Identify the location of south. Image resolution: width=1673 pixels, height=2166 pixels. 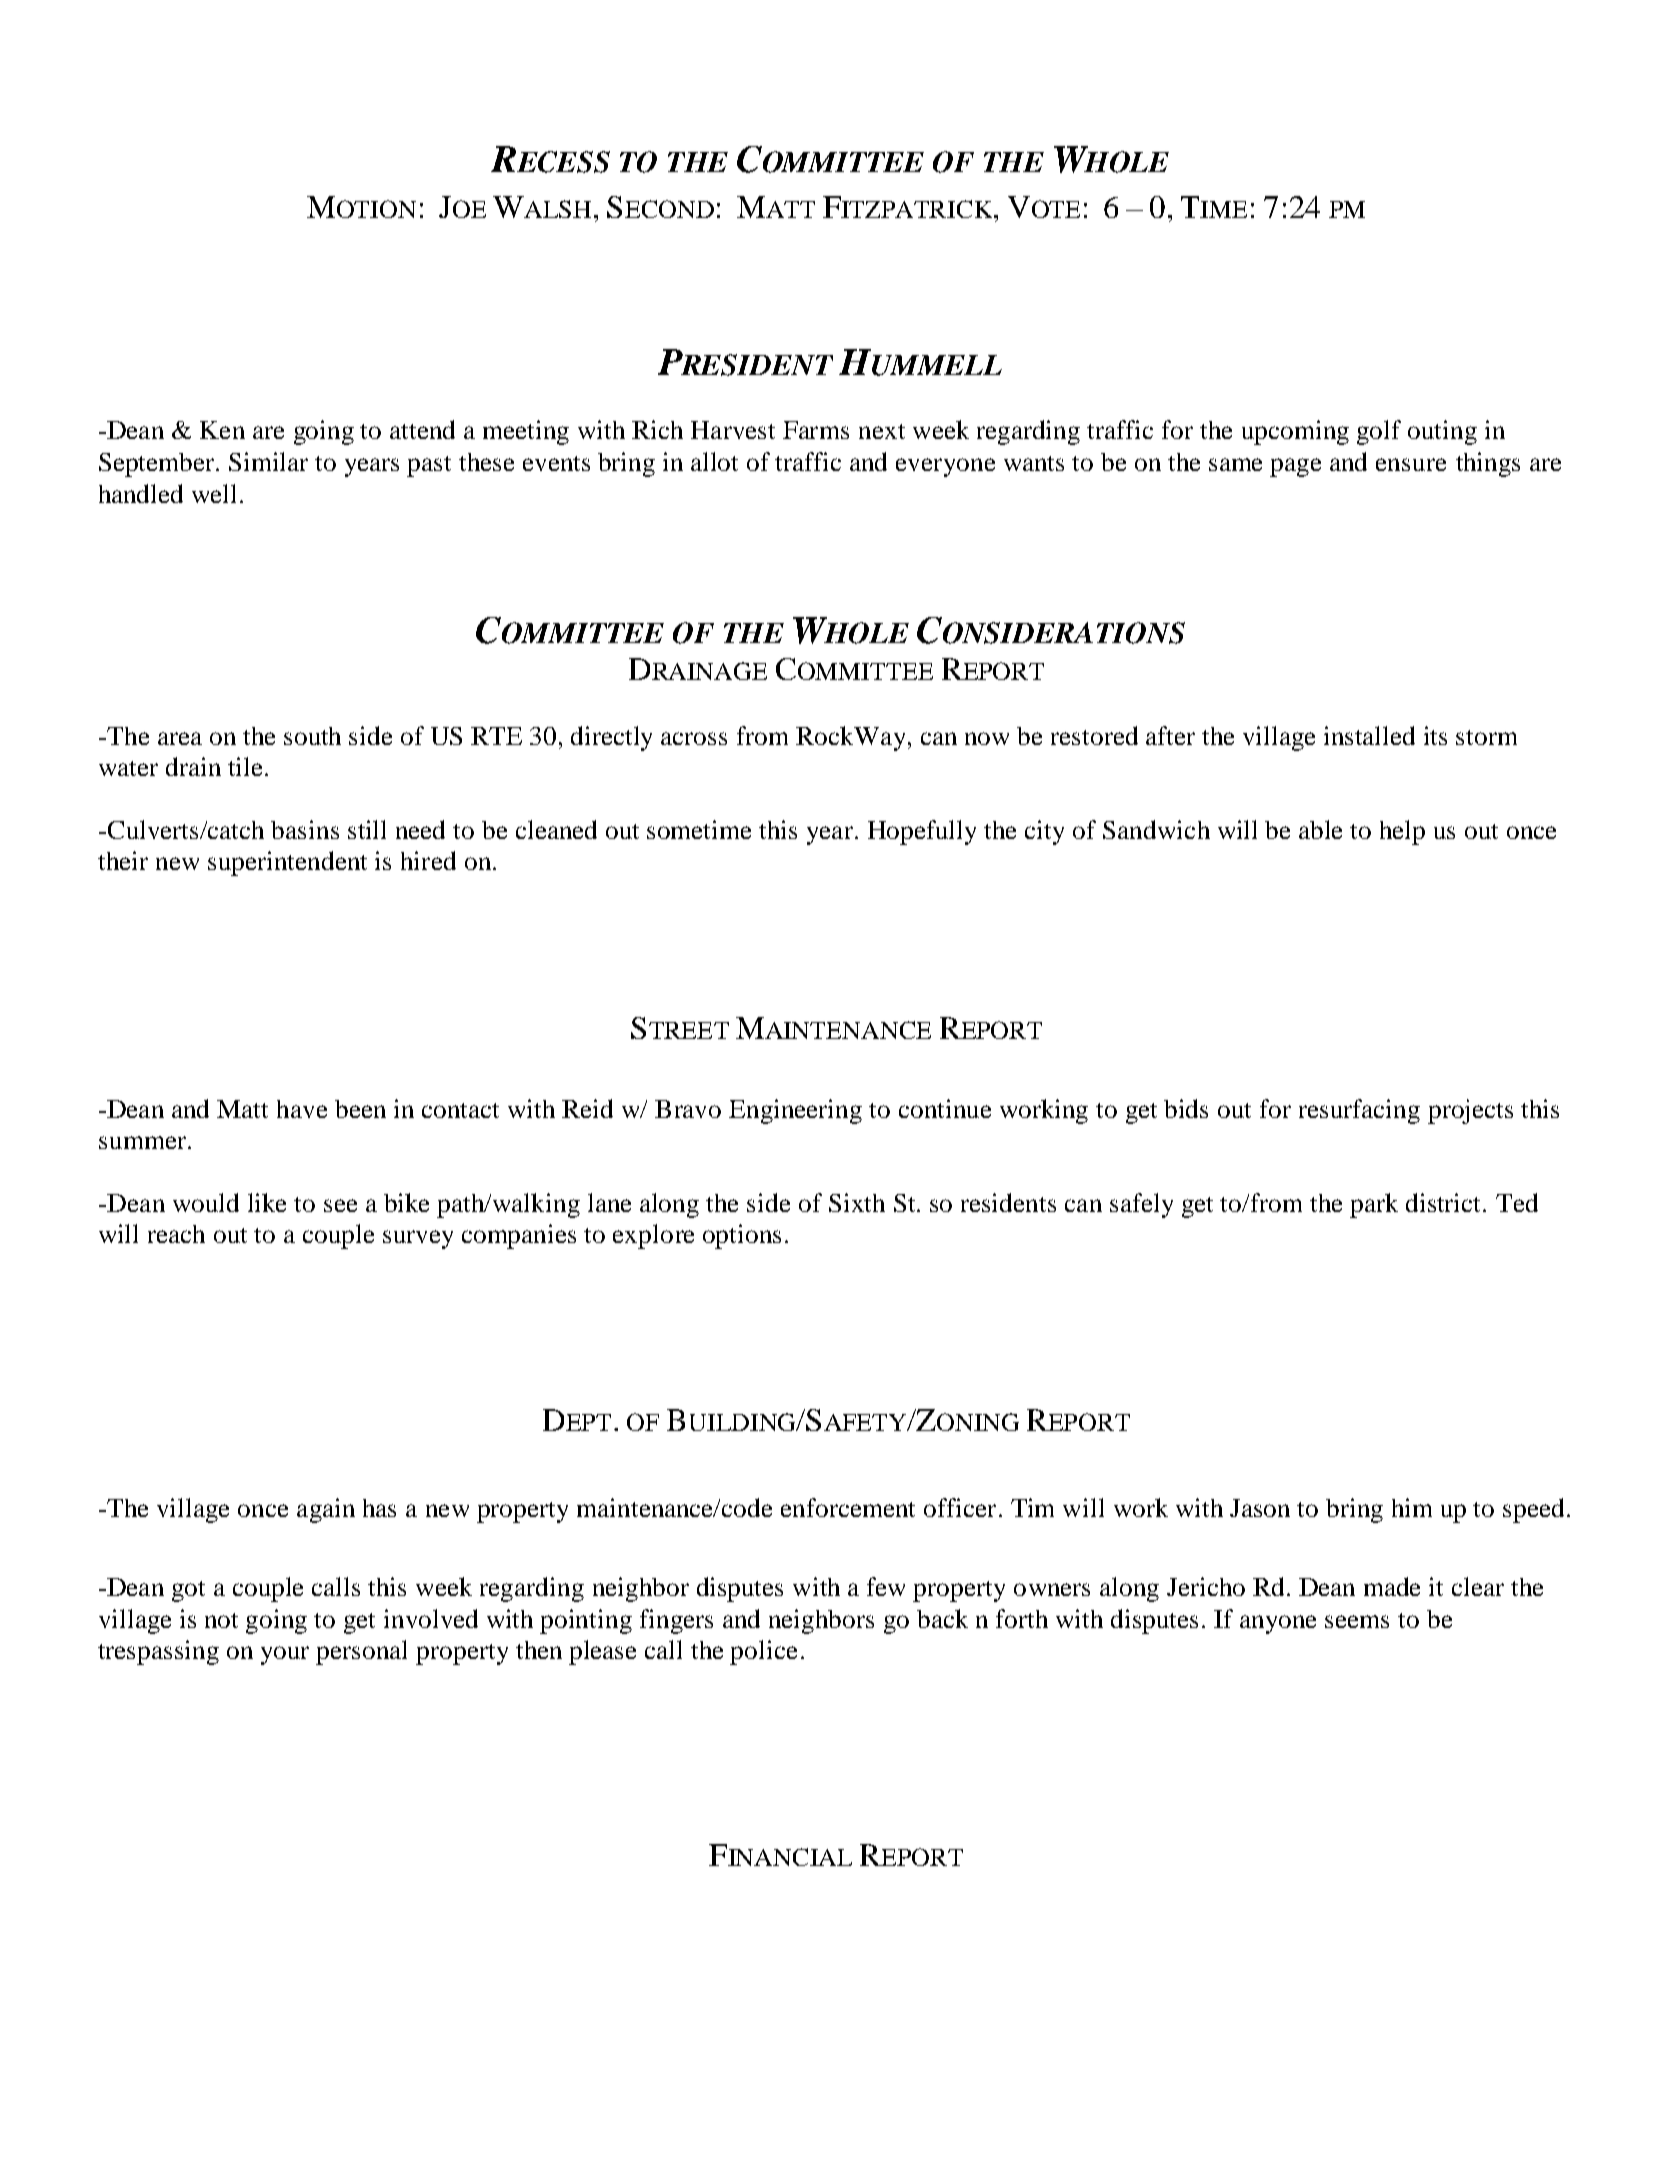
(312, 736).
